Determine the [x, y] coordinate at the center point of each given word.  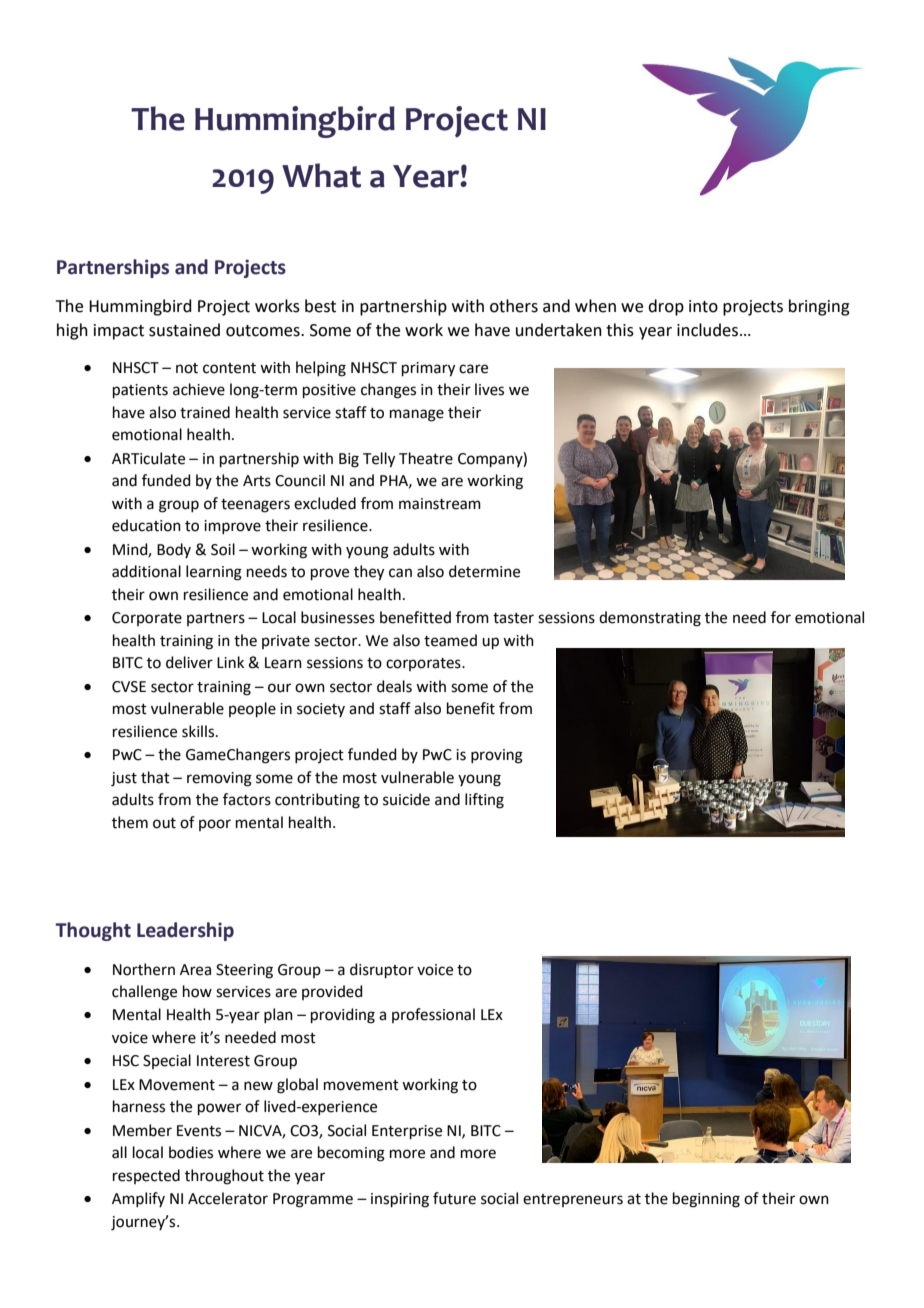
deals [394, 686]
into [703, 306]
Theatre [426, 458]
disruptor [382, 970]
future [454, 1198]
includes [709, 330]
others [514, 306]
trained [205, 412]
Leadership [185, 931]
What [321, 175]
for [781, 617]
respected [146, 1176]
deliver [189, 662]
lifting [484, 801]
